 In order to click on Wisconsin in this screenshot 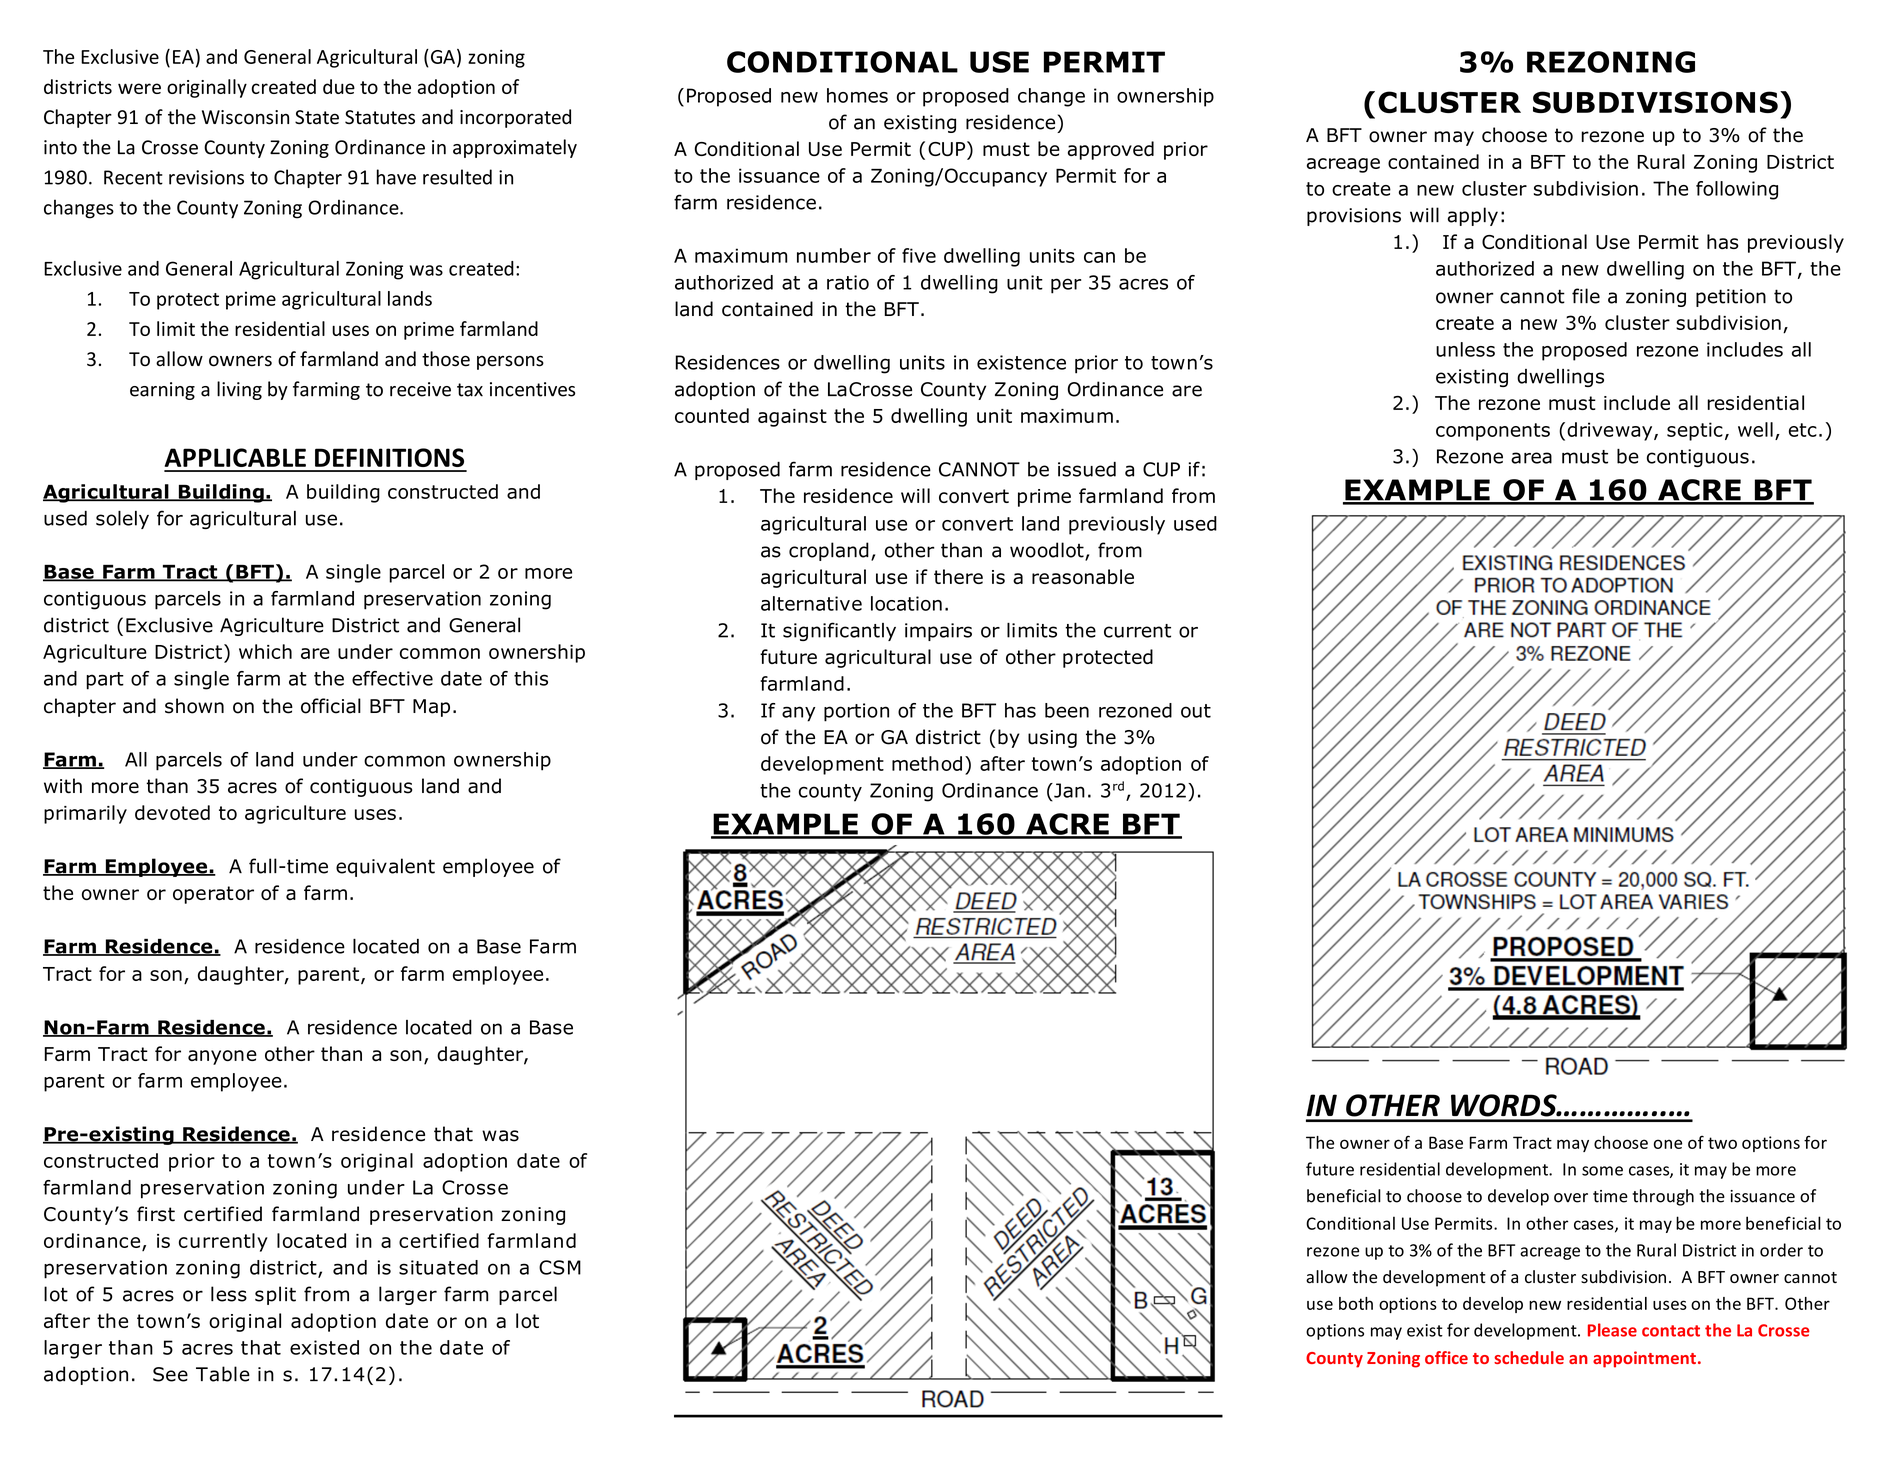, I will do `click(245, 117)`.
